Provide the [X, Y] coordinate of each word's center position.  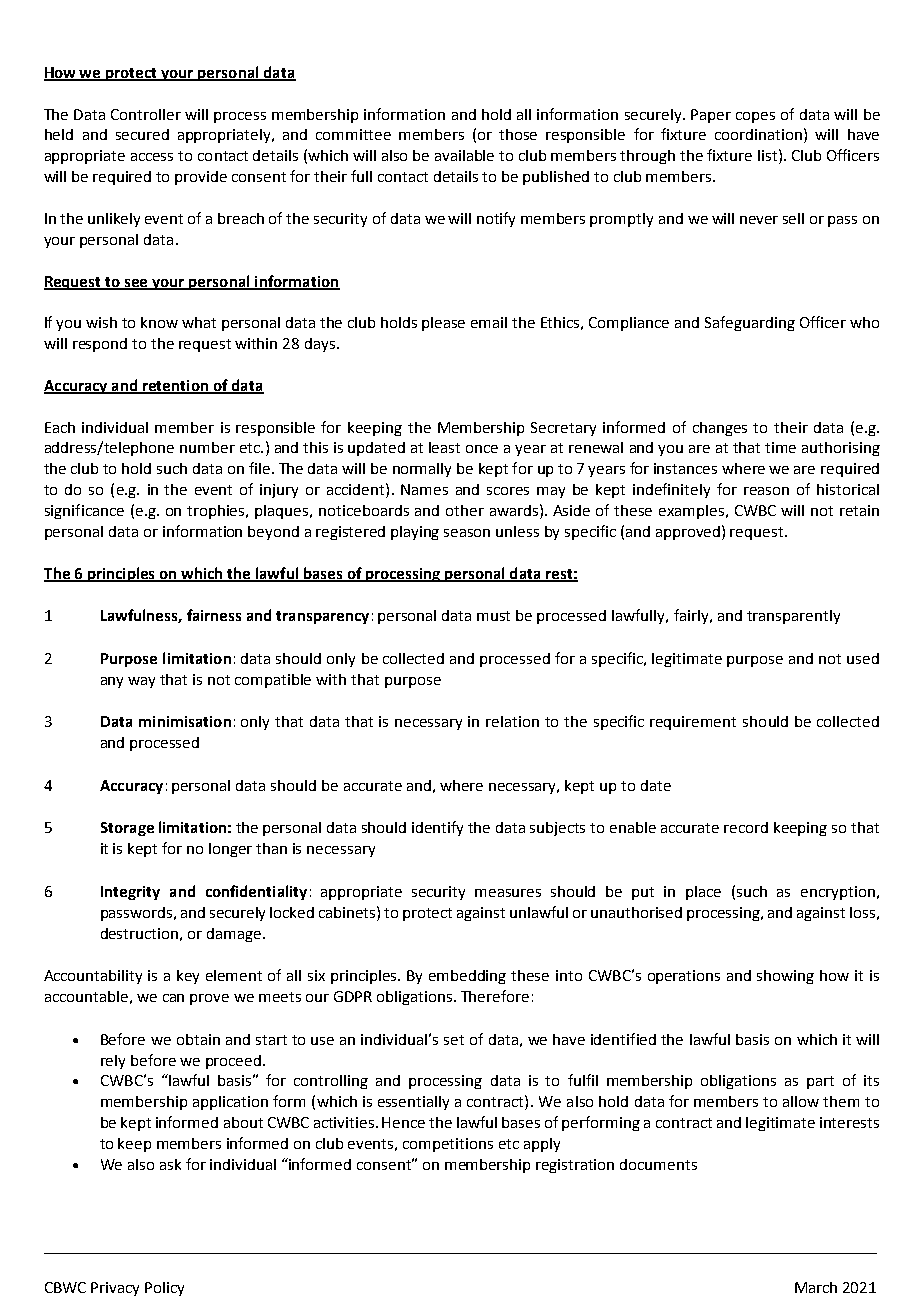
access [152, 157]
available [464, 155]
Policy [164, 1289]
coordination [758, 134]
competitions [448, 1145]
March [816, 1287]
